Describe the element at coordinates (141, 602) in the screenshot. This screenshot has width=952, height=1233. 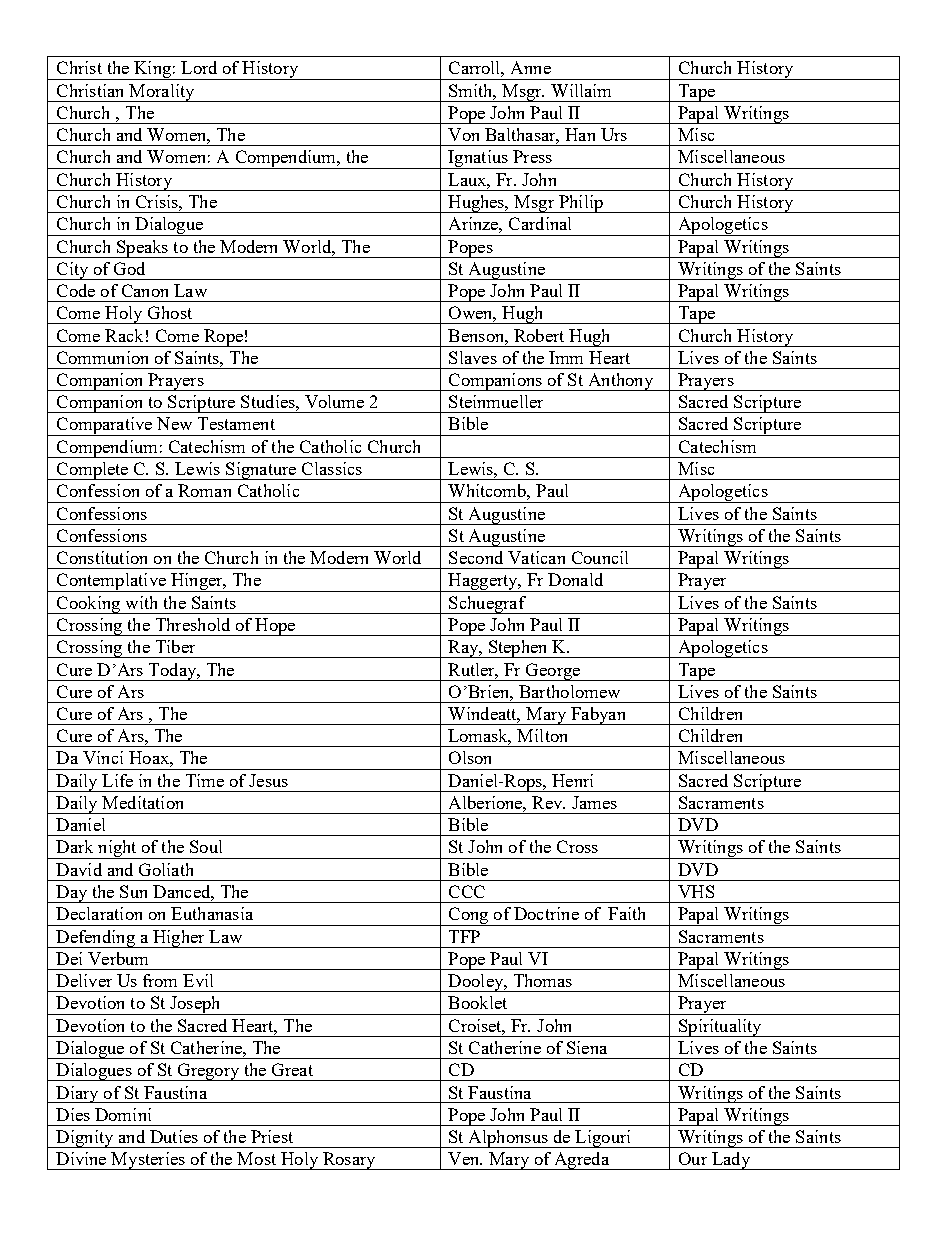
I see `with` at that location.
